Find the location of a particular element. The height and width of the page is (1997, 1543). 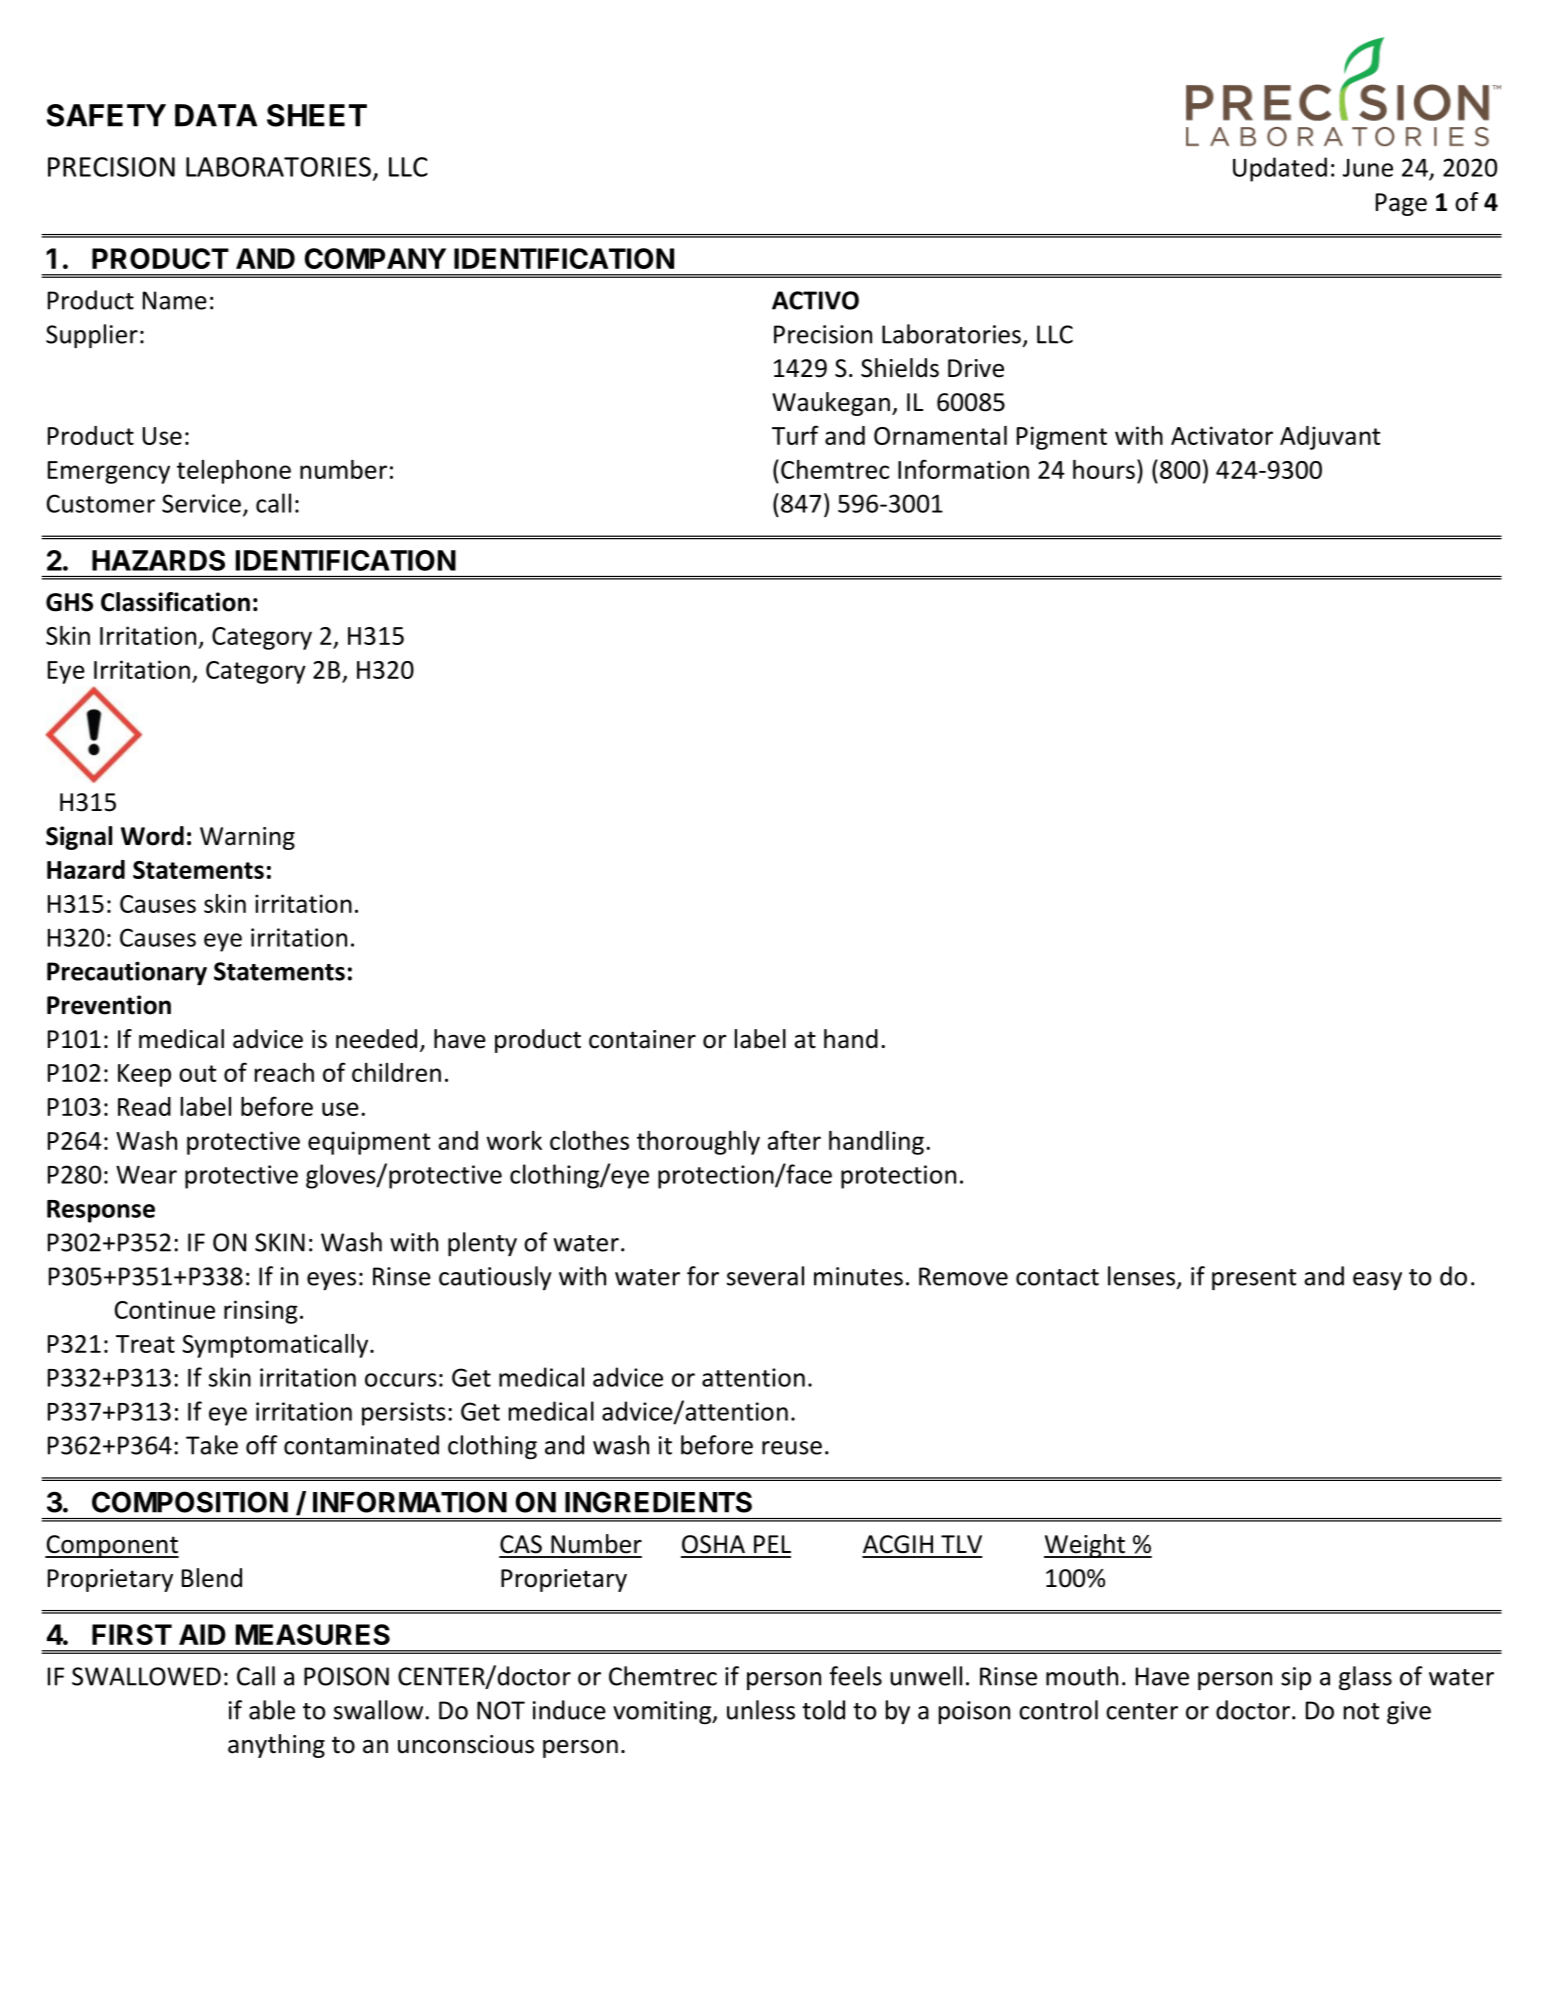

DATA is located at coordinates (216, 115).
